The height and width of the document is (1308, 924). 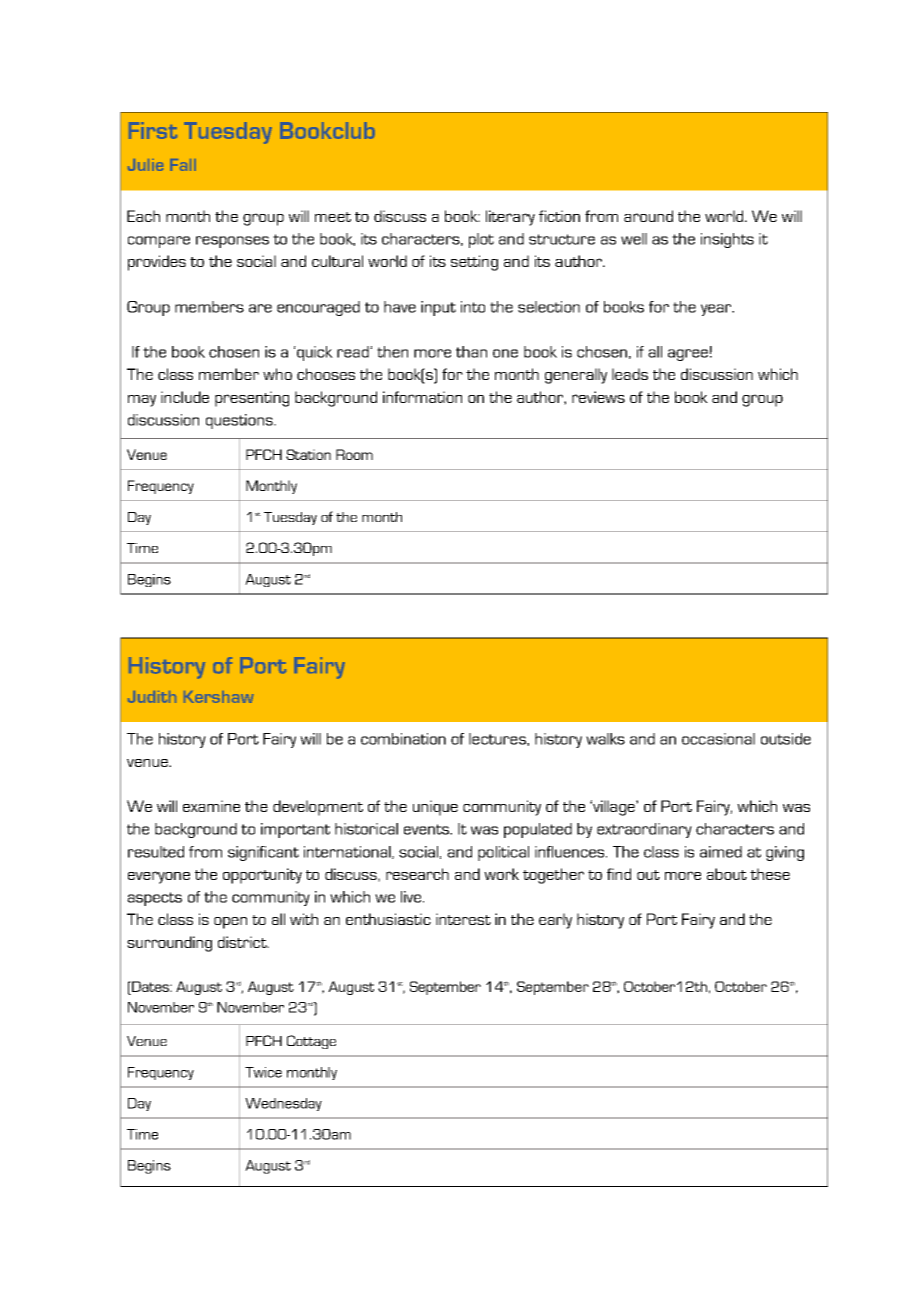 I want to click on questions, so click(x=240, y=421).
